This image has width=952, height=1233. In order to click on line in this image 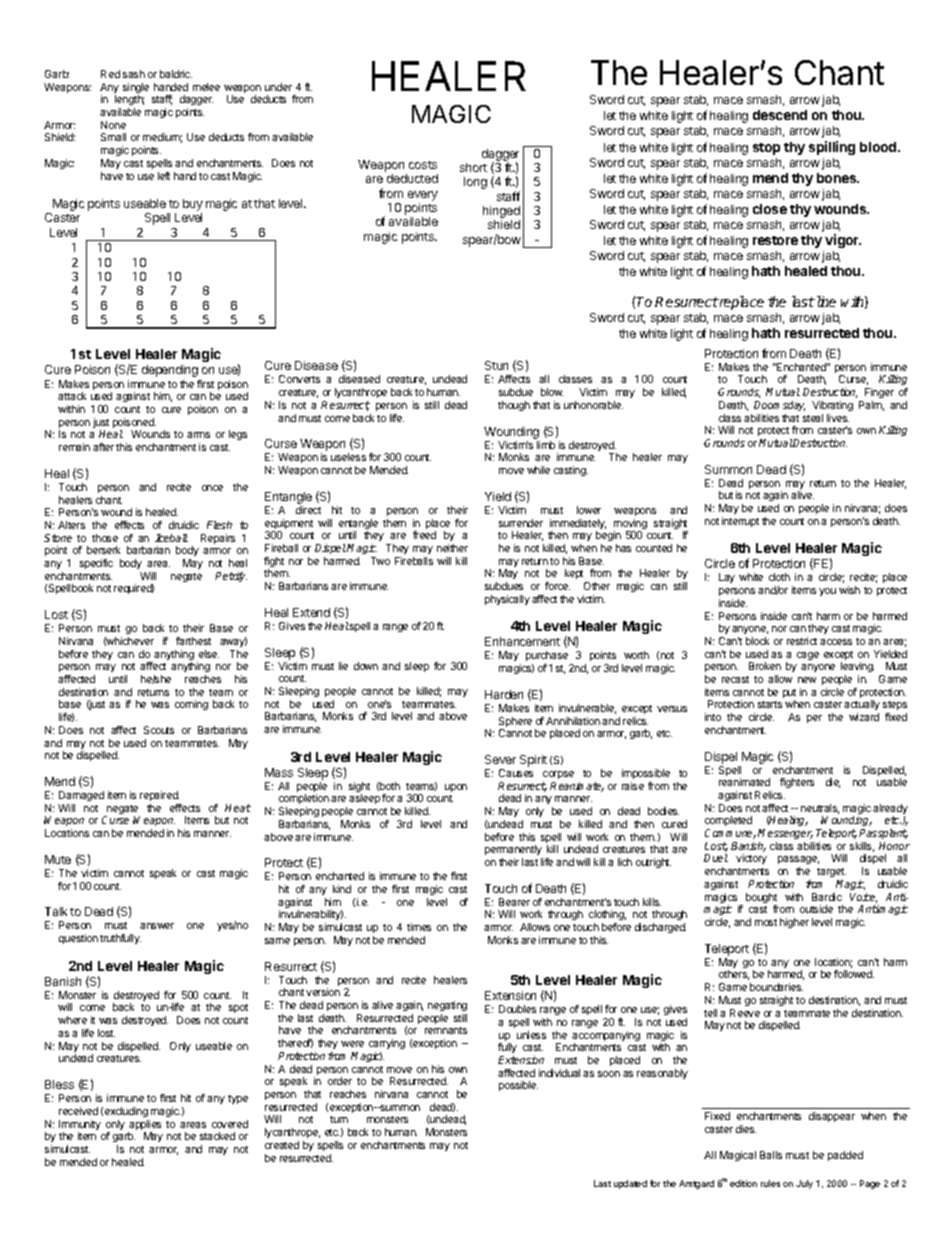, I will do `click(825, 301)`.
